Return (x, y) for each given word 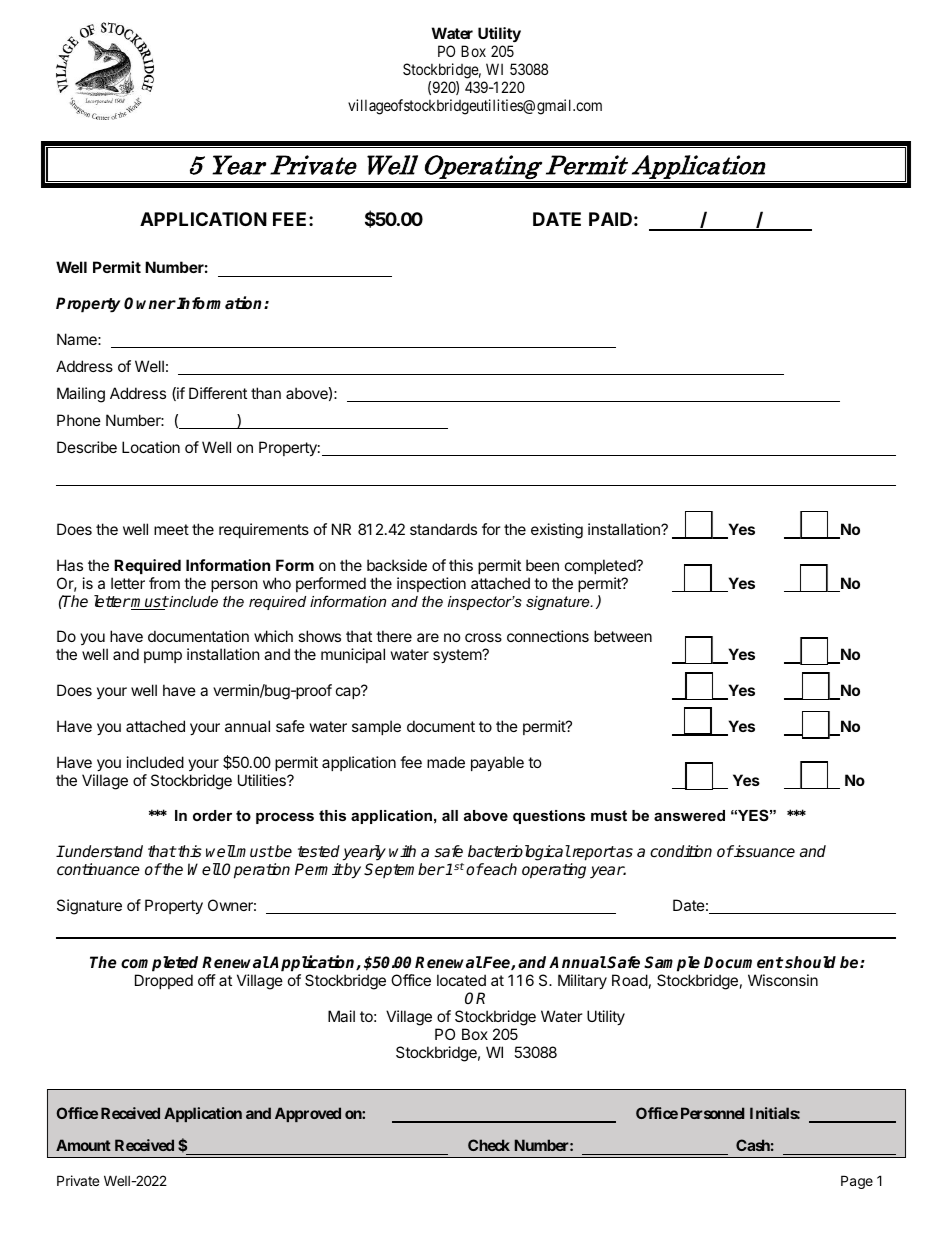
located (461, 980)
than (266, 393)
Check (489, 1145)
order (212, 815)
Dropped (164, 981)
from (164, 583)
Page (857, 1182)
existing (557, 531)
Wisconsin (783, 980)
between (623, 636)
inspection (431, 584)
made (446, 762)
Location (151, 447)
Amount (83, 1145)
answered (689, 815)
